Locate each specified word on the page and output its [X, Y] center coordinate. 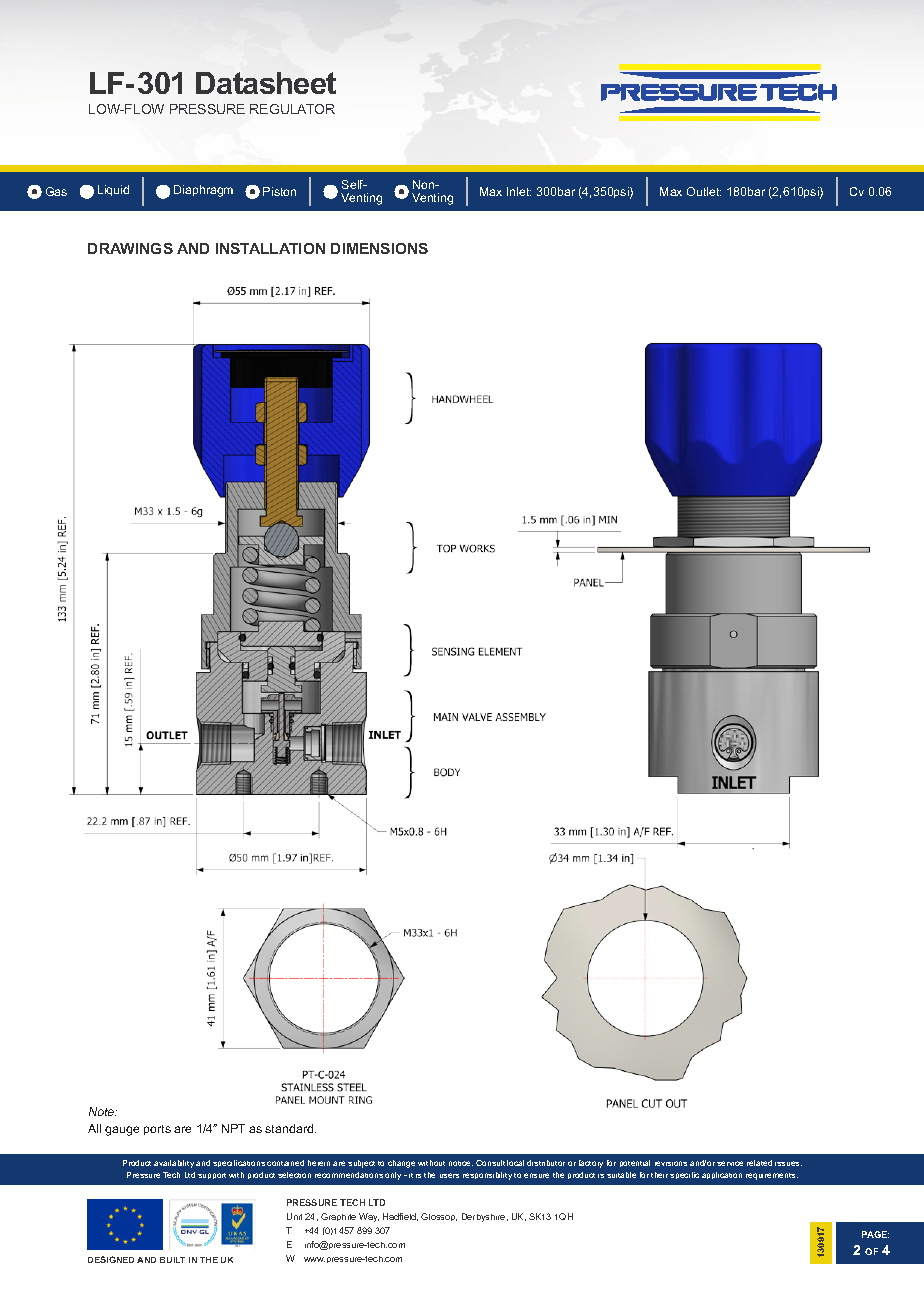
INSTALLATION [270, 248]
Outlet [704, 191]
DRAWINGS [130, 248]
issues [788, 1163]
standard [290, 1128]
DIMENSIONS [379, 248]
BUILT [172, 1260]
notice [461, 1163]
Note [103, 1111]
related [759, 1163]
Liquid [113, 190]
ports [157, 1130]
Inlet [519, 191]
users [449, 1175]
